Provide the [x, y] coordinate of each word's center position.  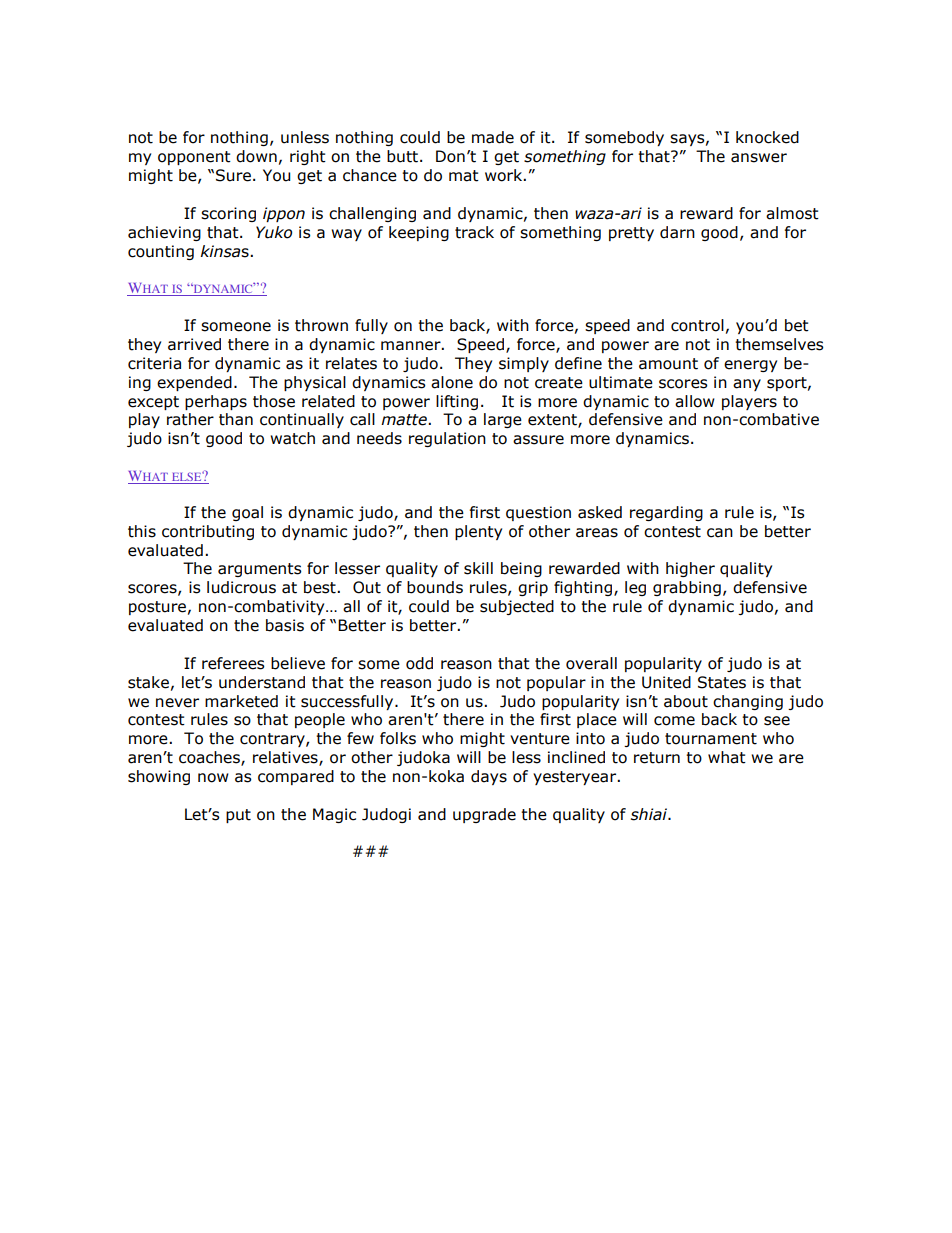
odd [419, 663]
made [493, 137]
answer [759, 158]
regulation [447, 439]
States [722, 682]
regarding [666, 513]
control [697, 325]
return [657, 758]
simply [524, 364]
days [489, 777]
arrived [194, 344]
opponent [194, 158]
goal [247, 513]
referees [233, 663]
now [213, 778]
